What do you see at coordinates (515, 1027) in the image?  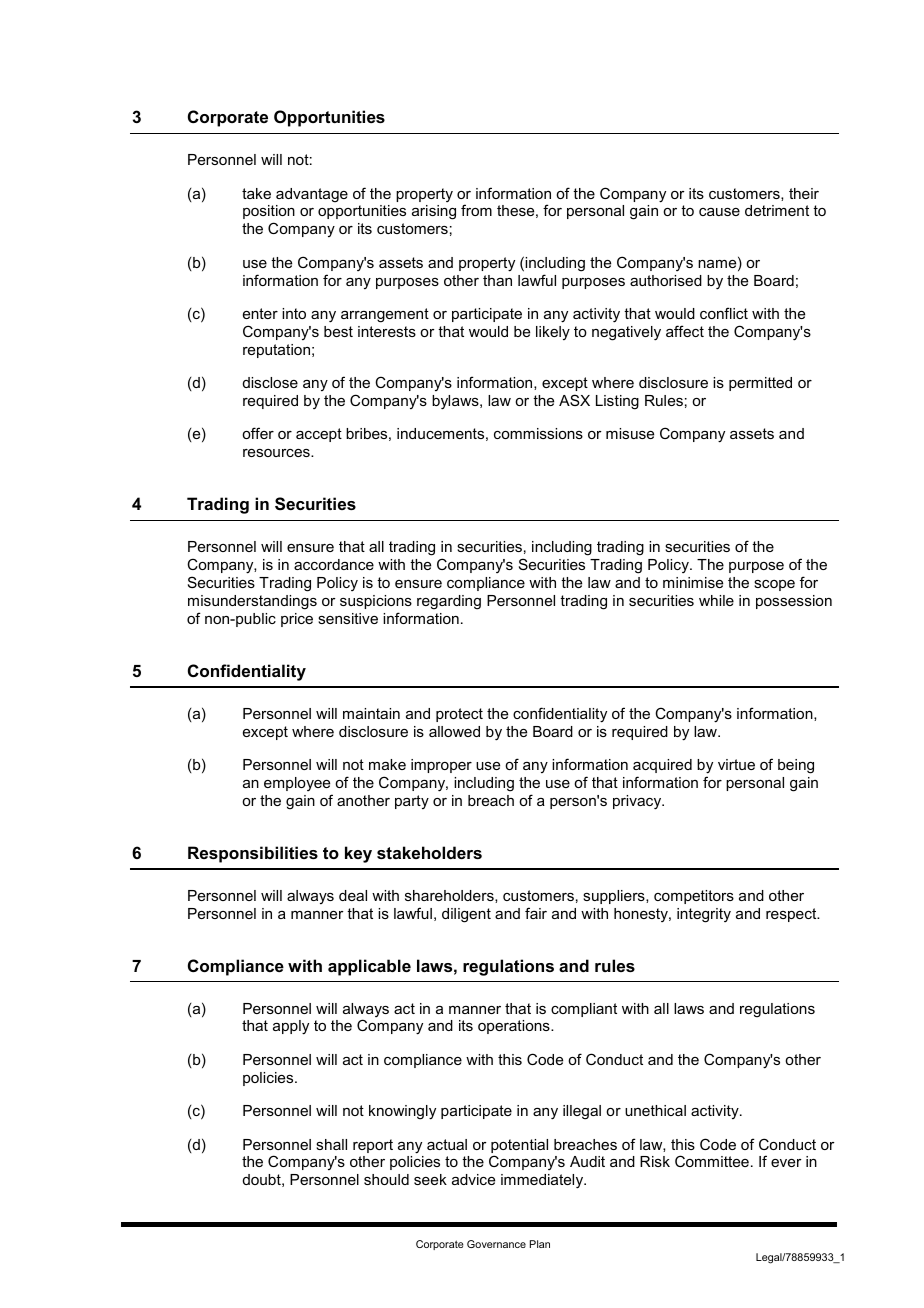 I see `operations` at bounding box center [515, 1027].
